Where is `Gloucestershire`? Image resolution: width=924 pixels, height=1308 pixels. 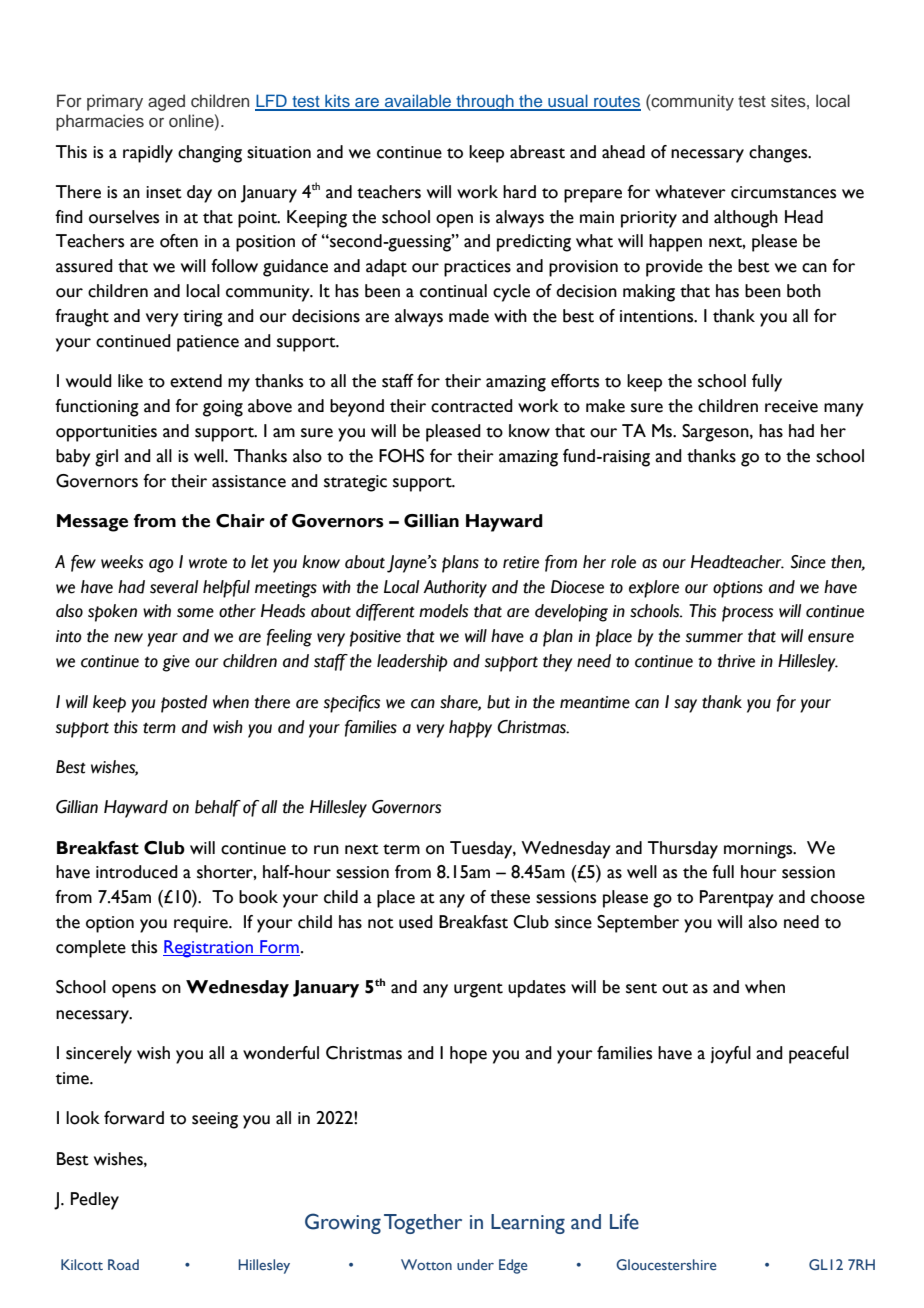
Gloucestershire is located at coordinates (666, 1264).
